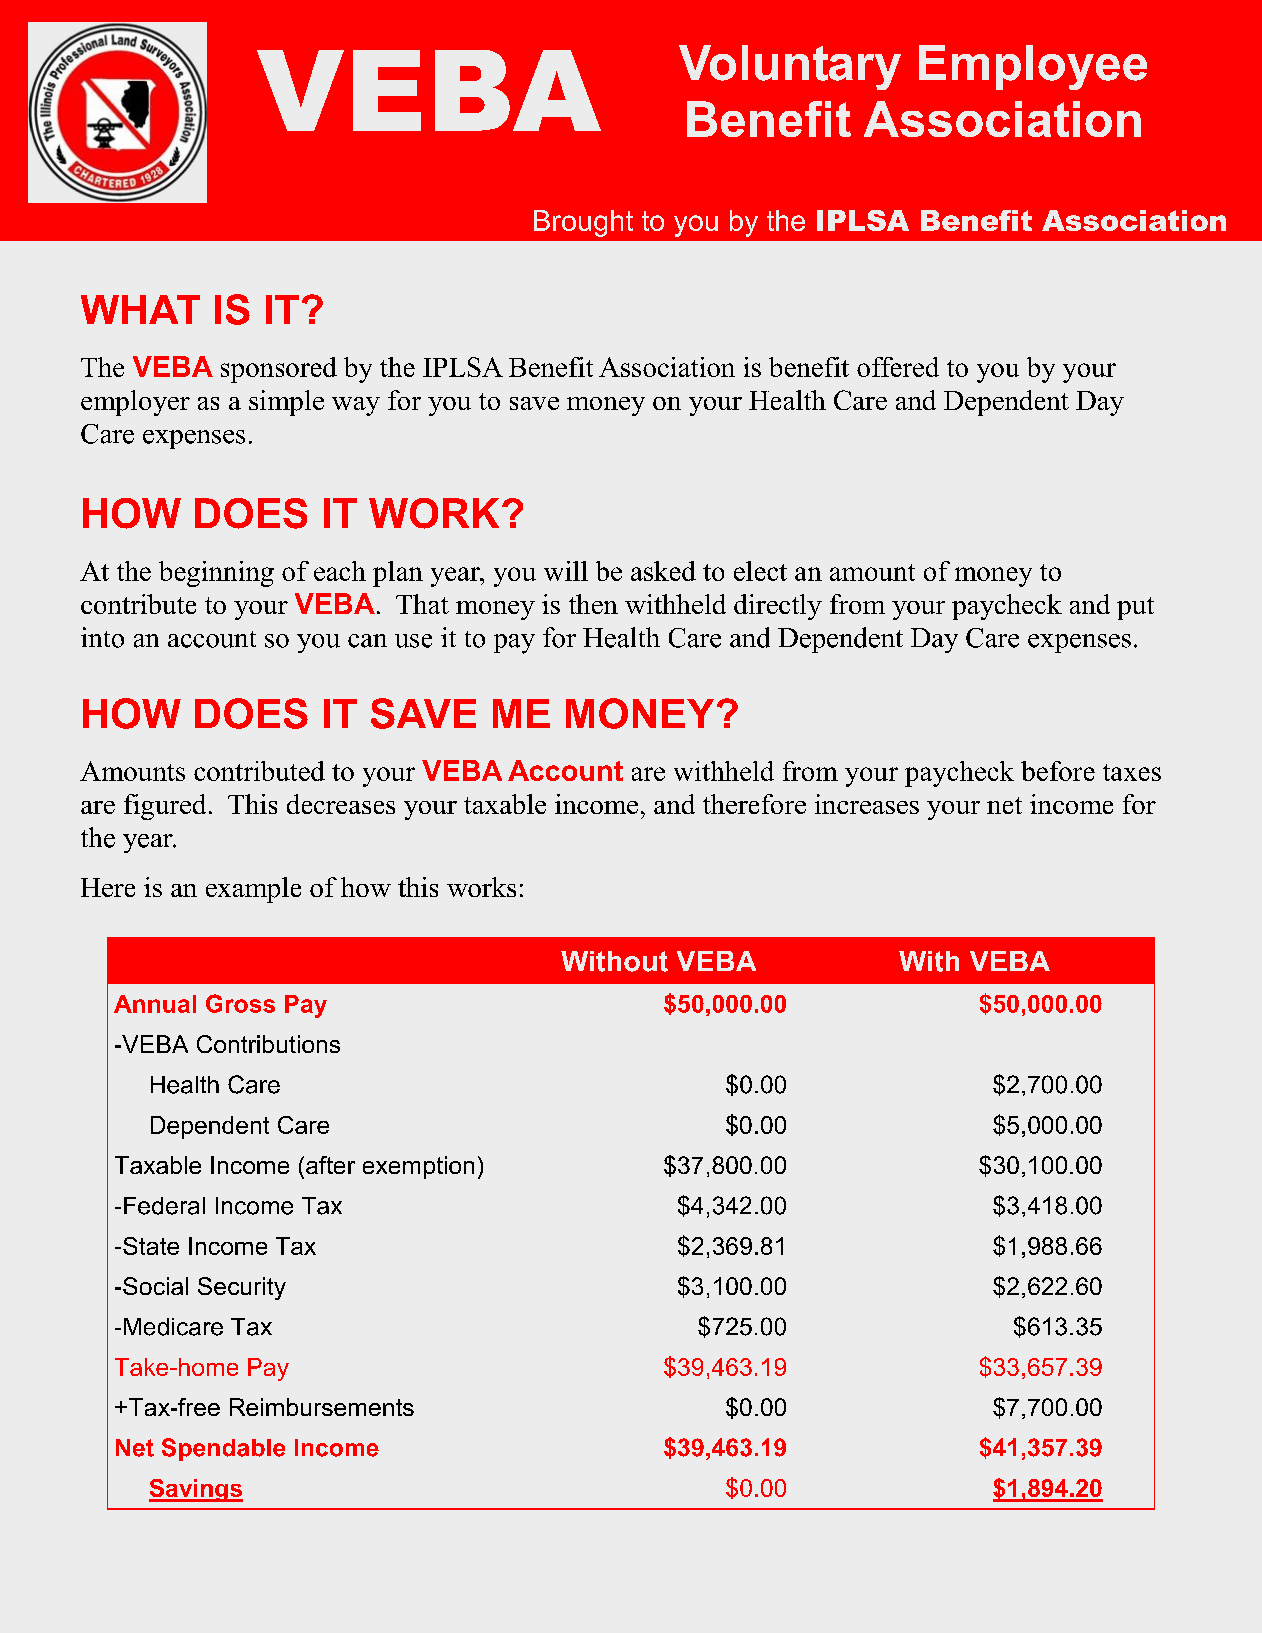 The width and height of the document is (1262, 1633). What do you see at coordinates (418, 1167) in the document?
I see `exemption` at bounding box center [418, 1167].
